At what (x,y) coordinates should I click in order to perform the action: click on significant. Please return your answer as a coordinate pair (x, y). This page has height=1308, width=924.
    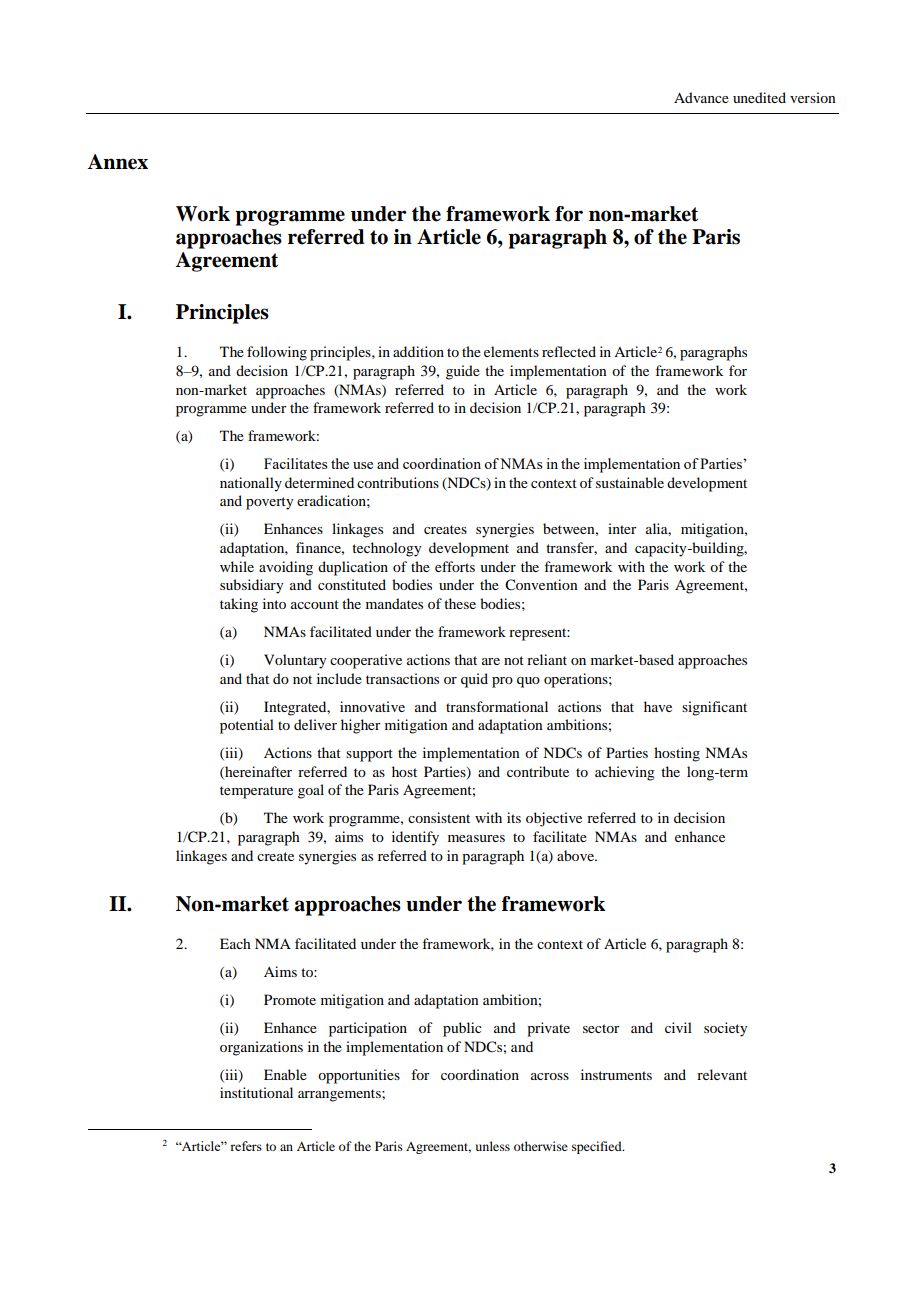
    Looking at the image, I should click on (714, 708).
